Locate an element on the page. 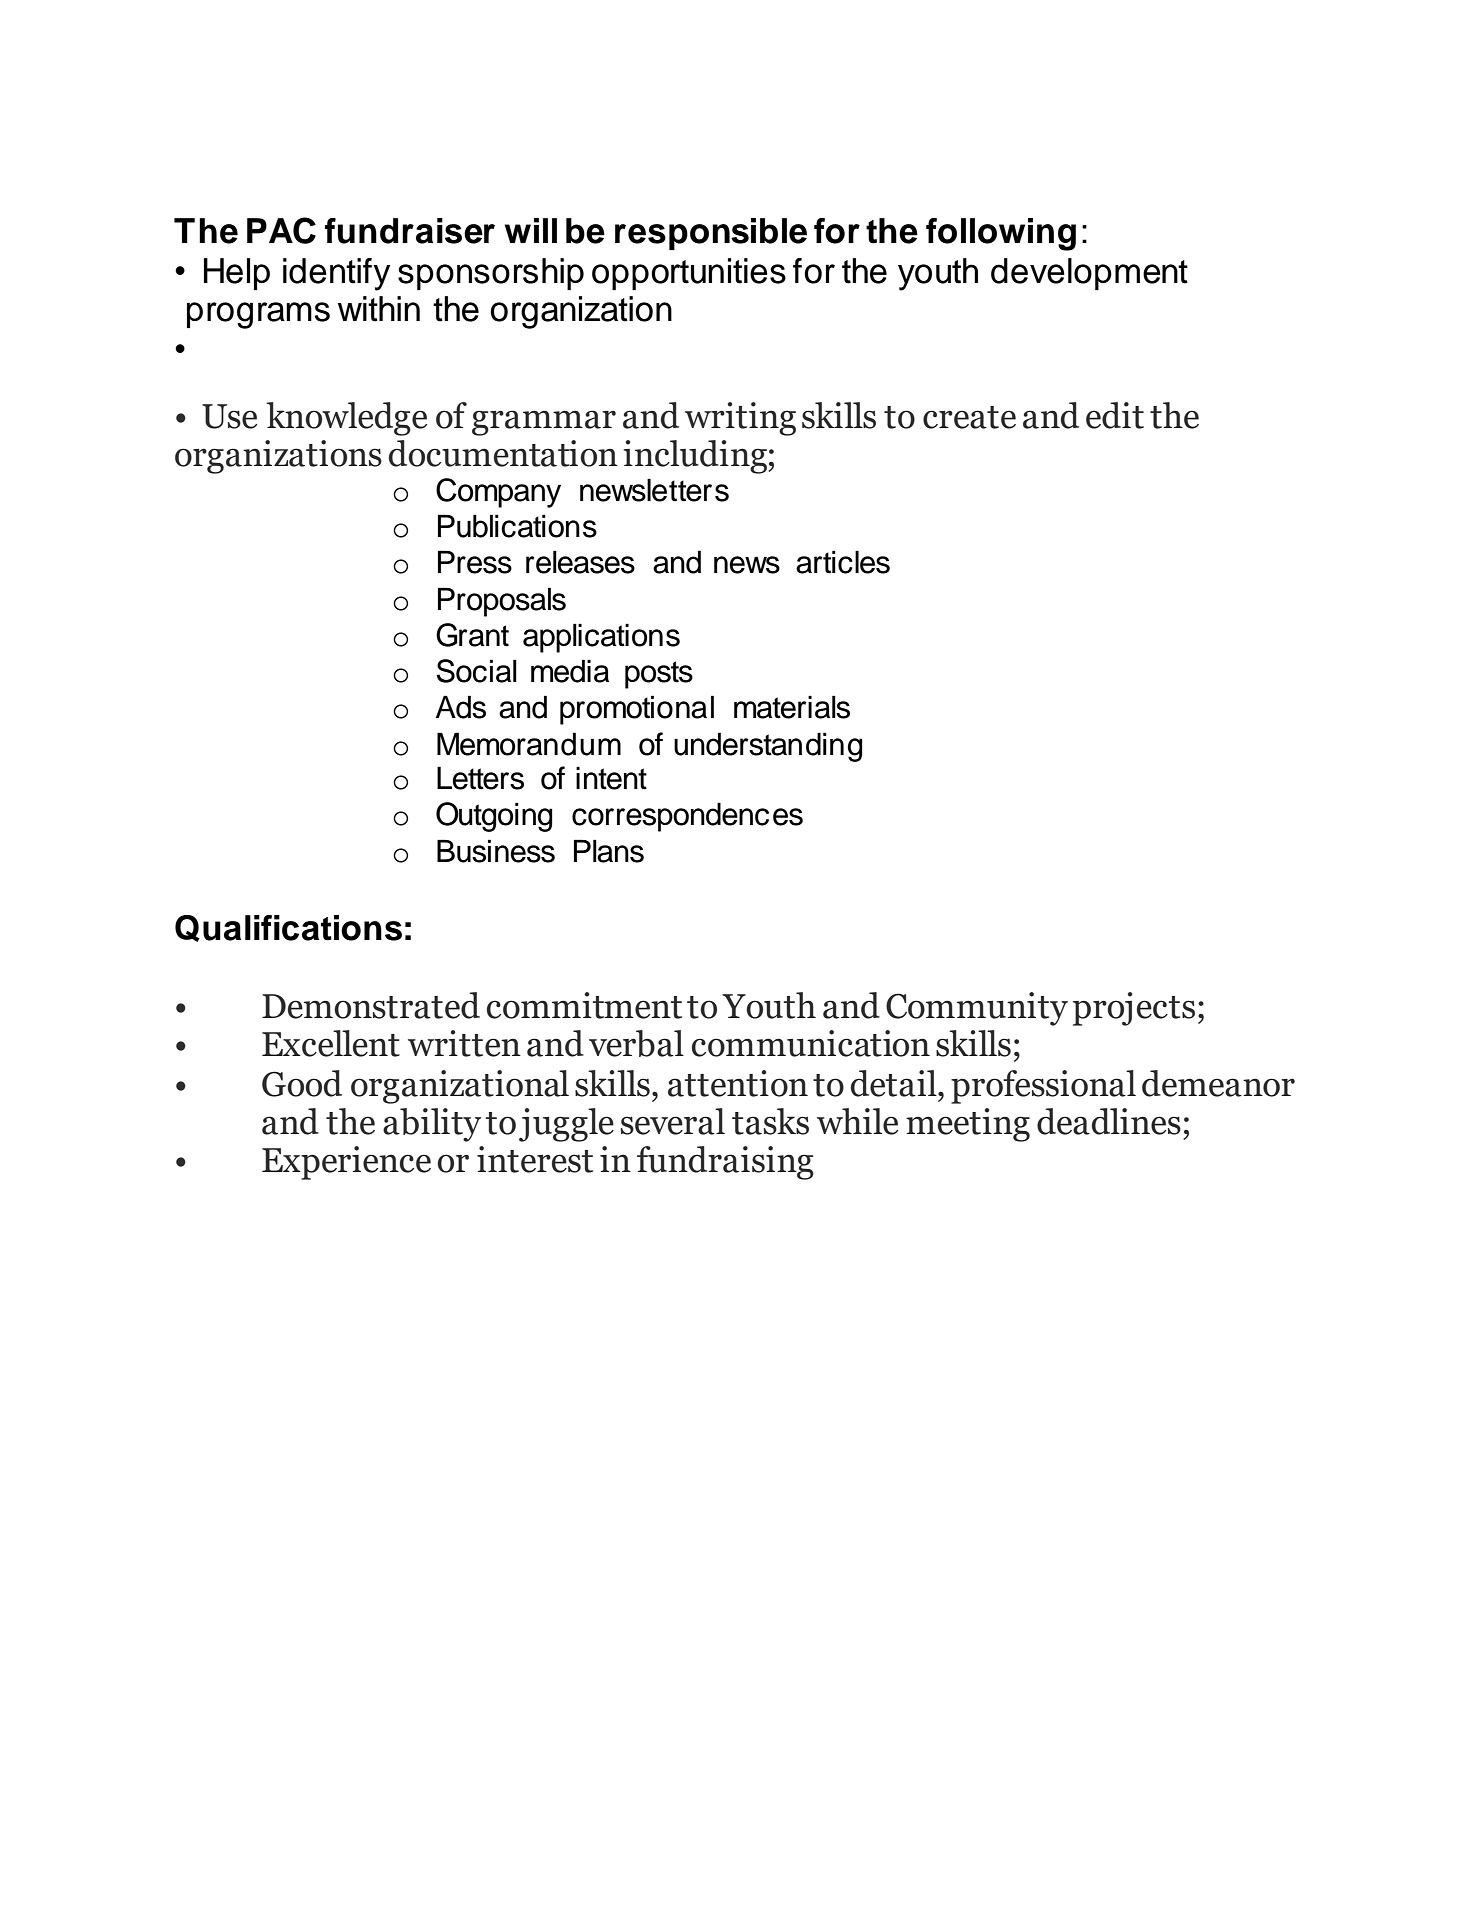 The width and height of the document is (1479, 1914). correspondences is located at coordinates (687, 817).
